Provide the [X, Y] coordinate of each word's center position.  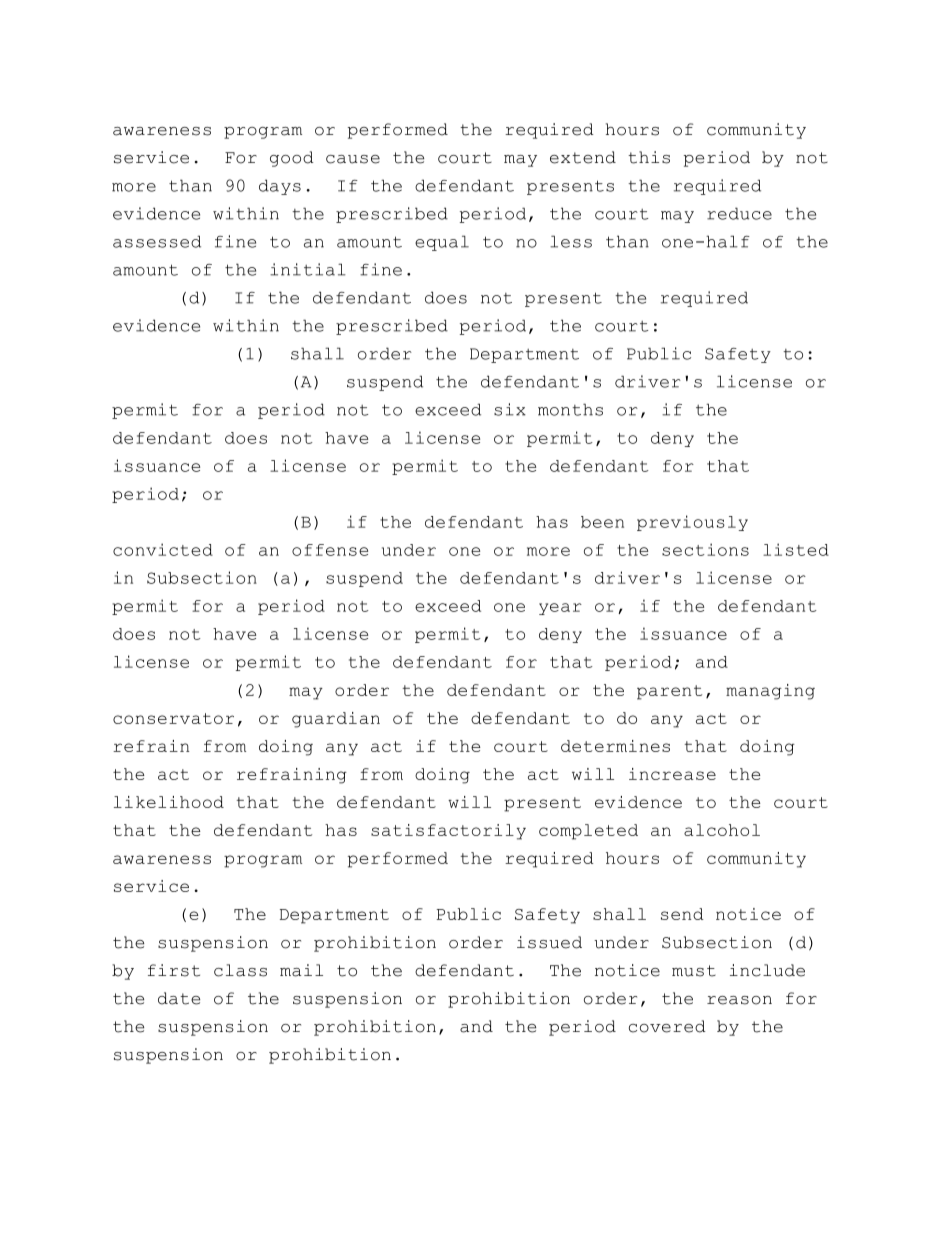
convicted [163, 549]
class [240, 970]
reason [739, 1000]
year [560, 609]
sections [705, 549]
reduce [739, 213]
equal [442, 243]
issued [549, 942]
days [280, 187]
